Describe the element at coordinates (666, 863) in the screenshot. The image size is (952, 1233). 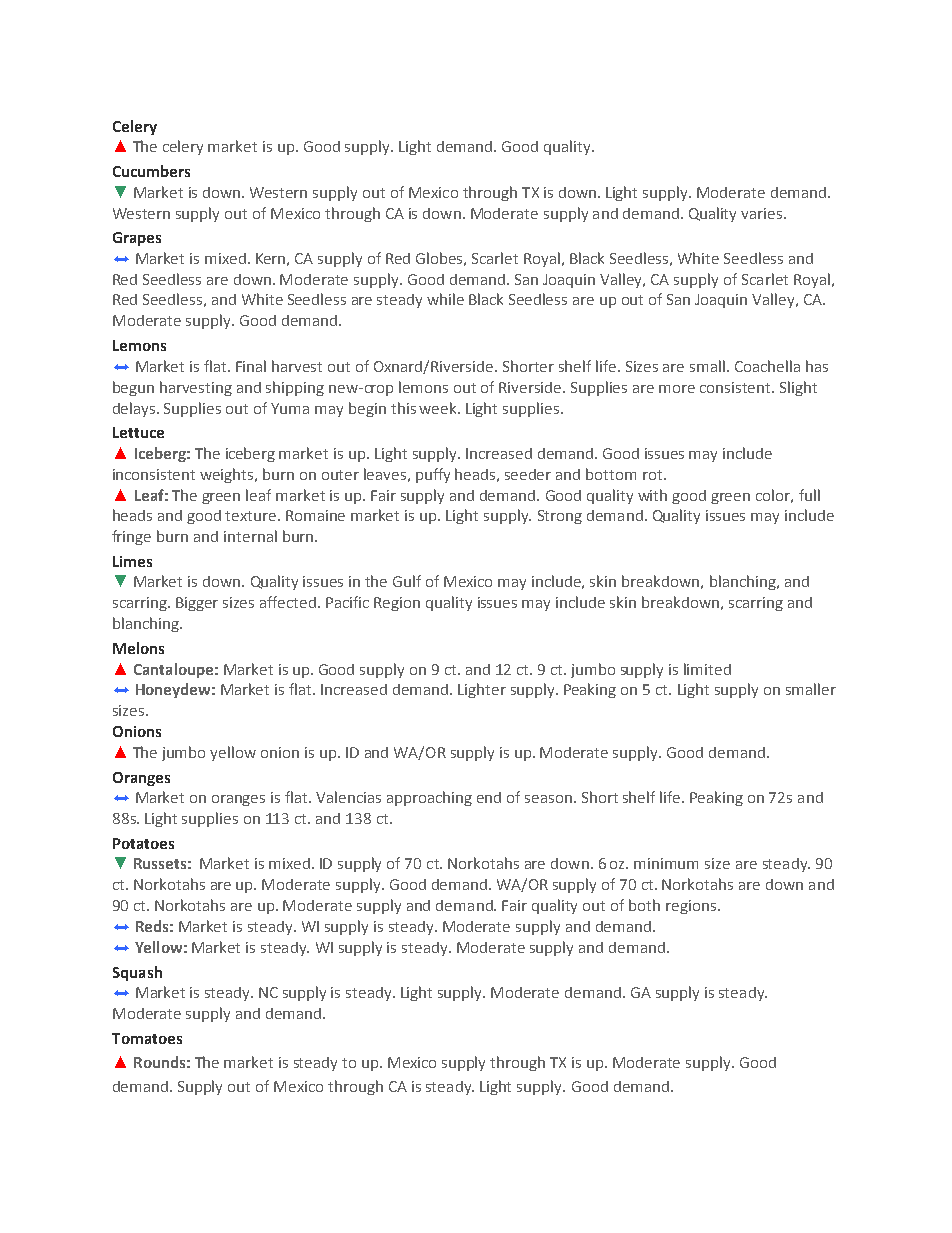
I see `minimum` at that location.
